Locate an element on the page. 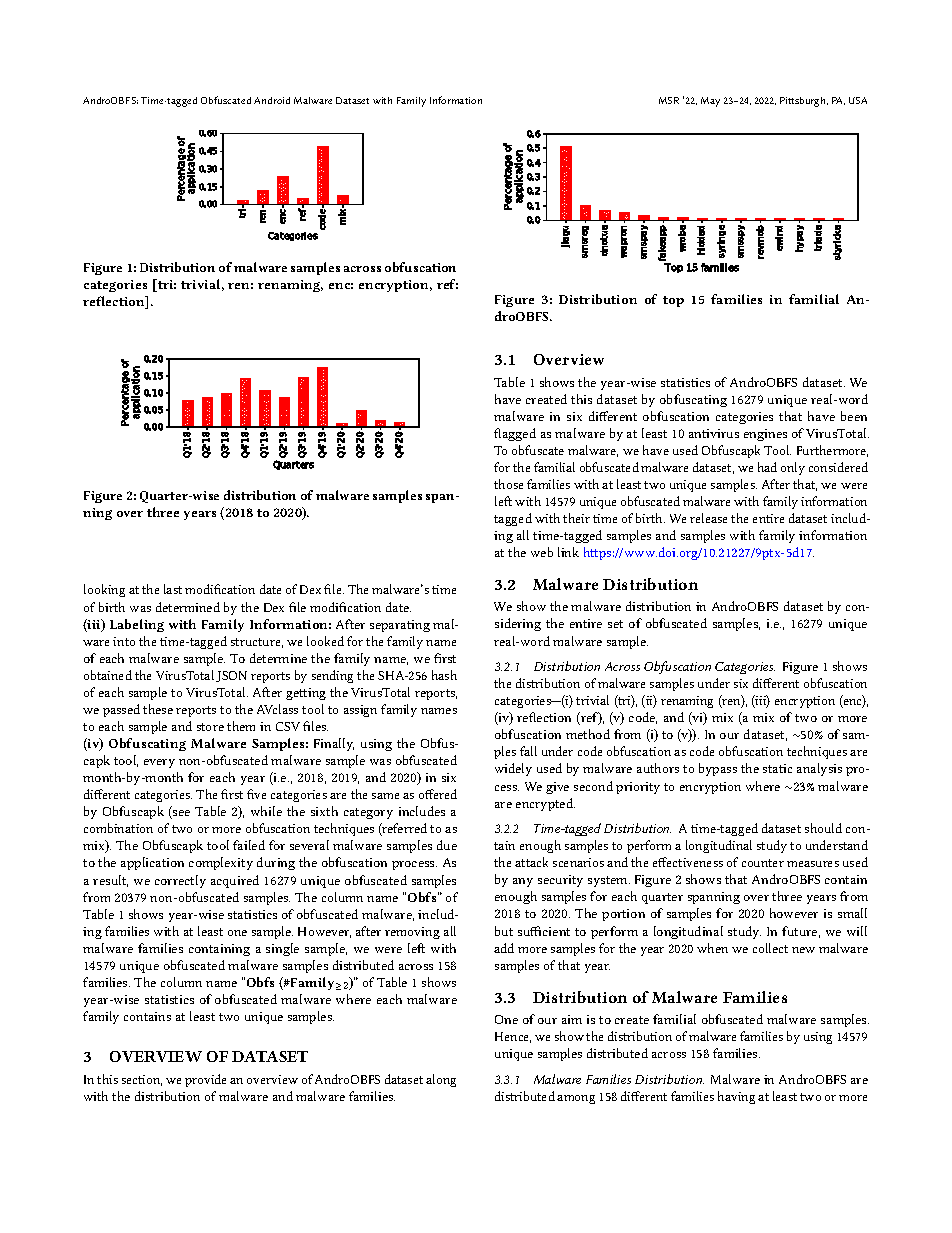  provide is located at coordinates (205, 1080).
